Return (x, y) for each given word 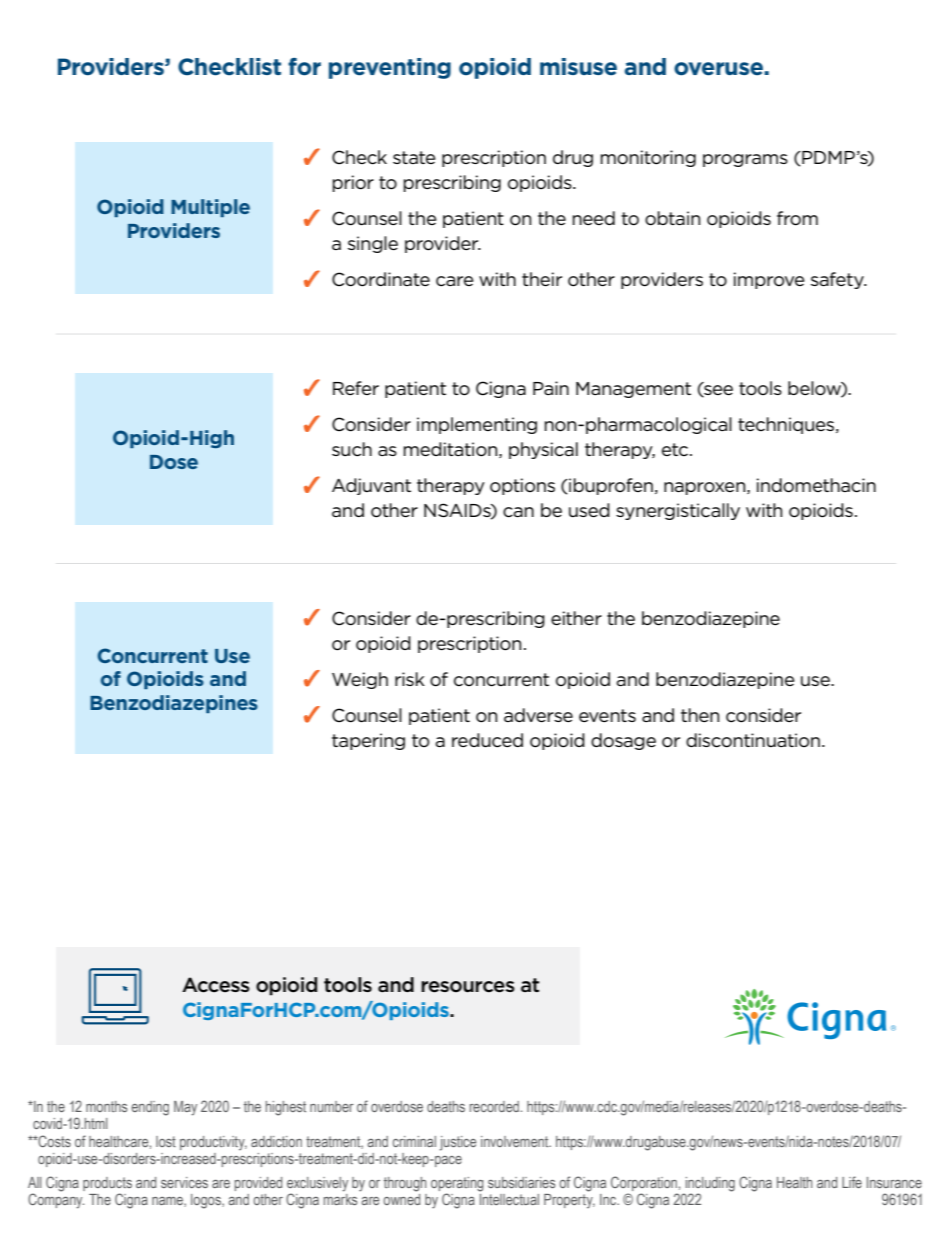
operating (457, 1185)
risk (410, 679)
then (700, 715)
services (184, 1182)
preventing (390, 68)
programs (745, 160)
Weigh (360, 680)
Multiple (210, 208)
